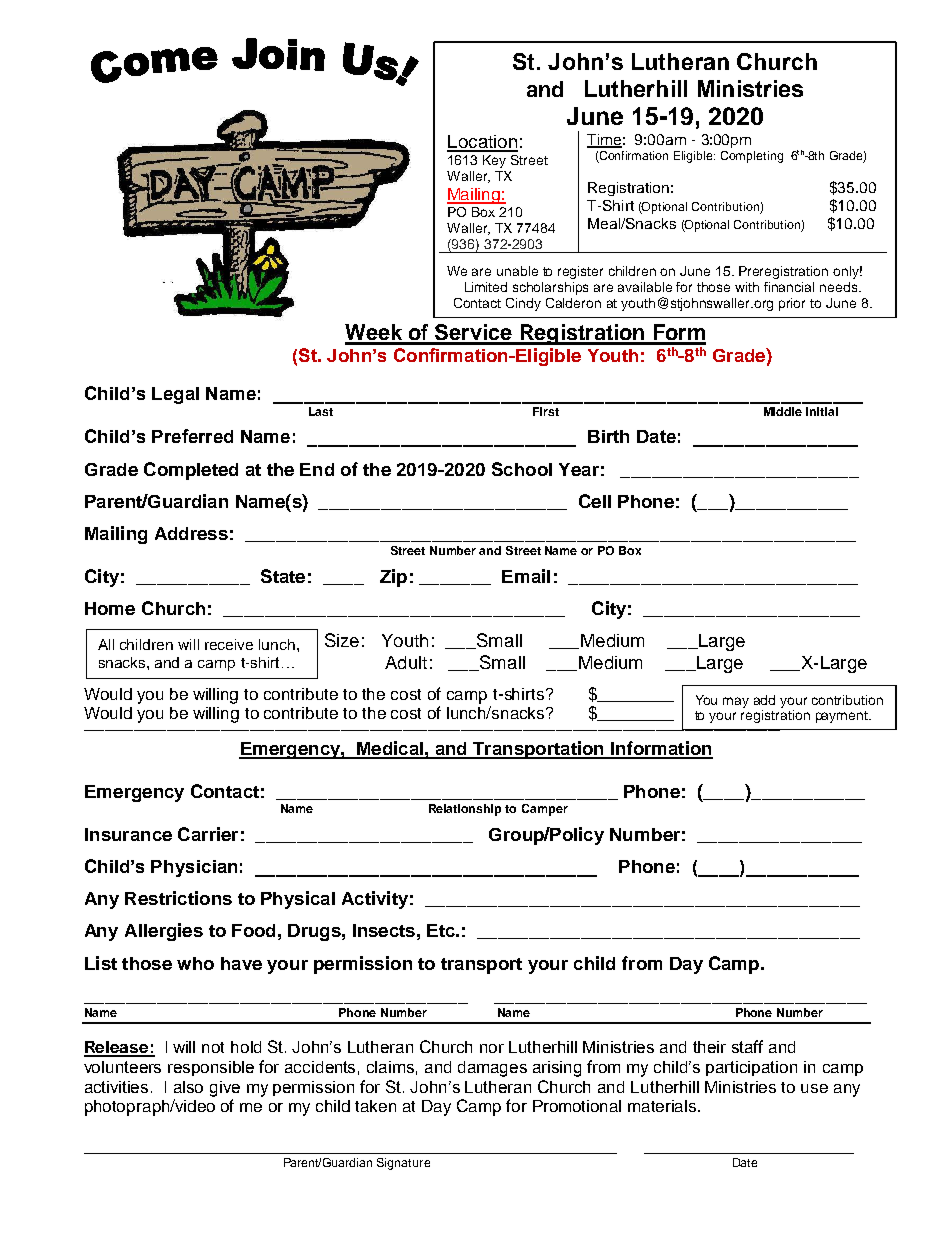 The height and width of the document is (1233, 952). Describe the element at coordinates (608, 436) in the document. I see `Birth` at that location.
